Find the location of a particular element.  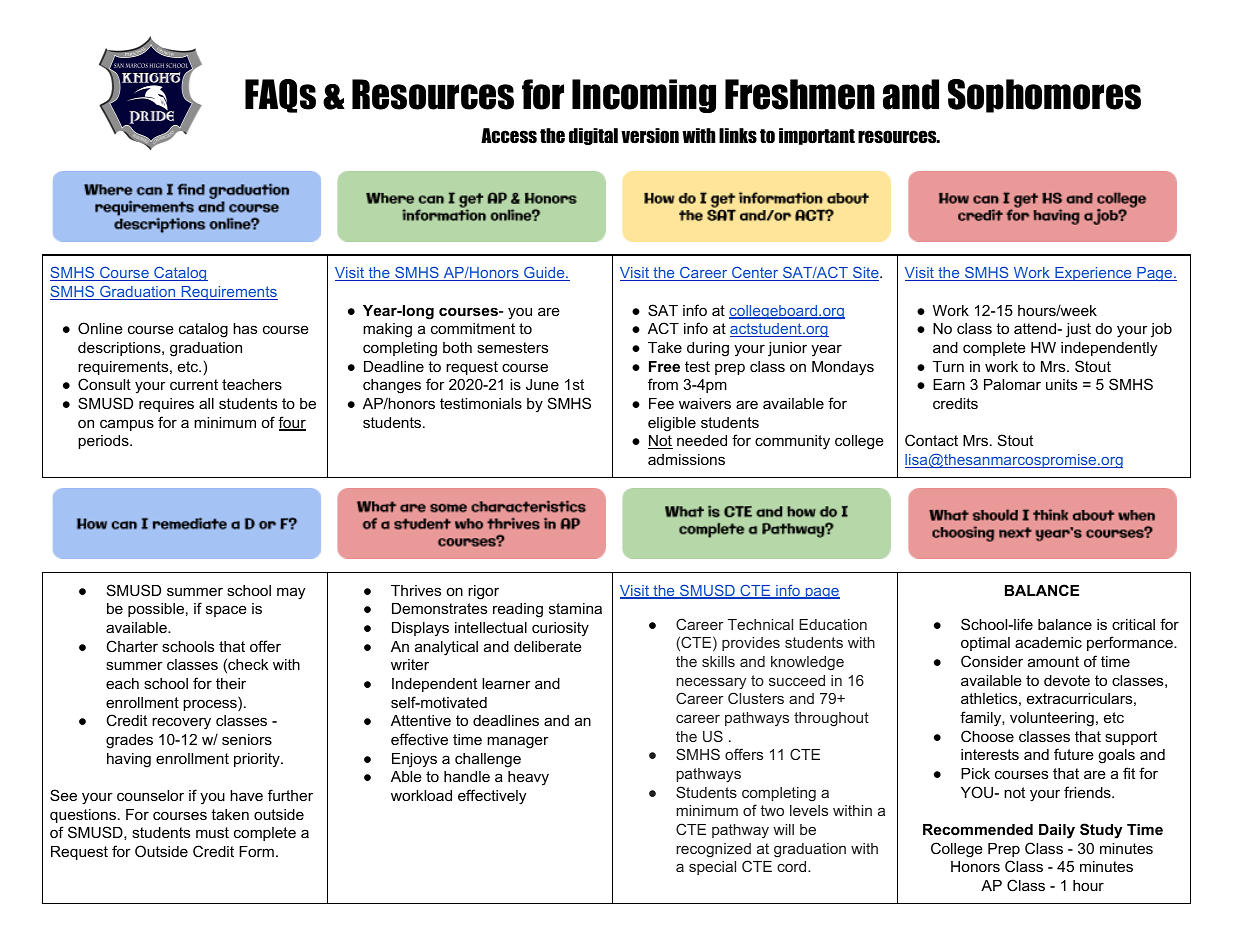

Daily is located at coordinates (1057, 831).
